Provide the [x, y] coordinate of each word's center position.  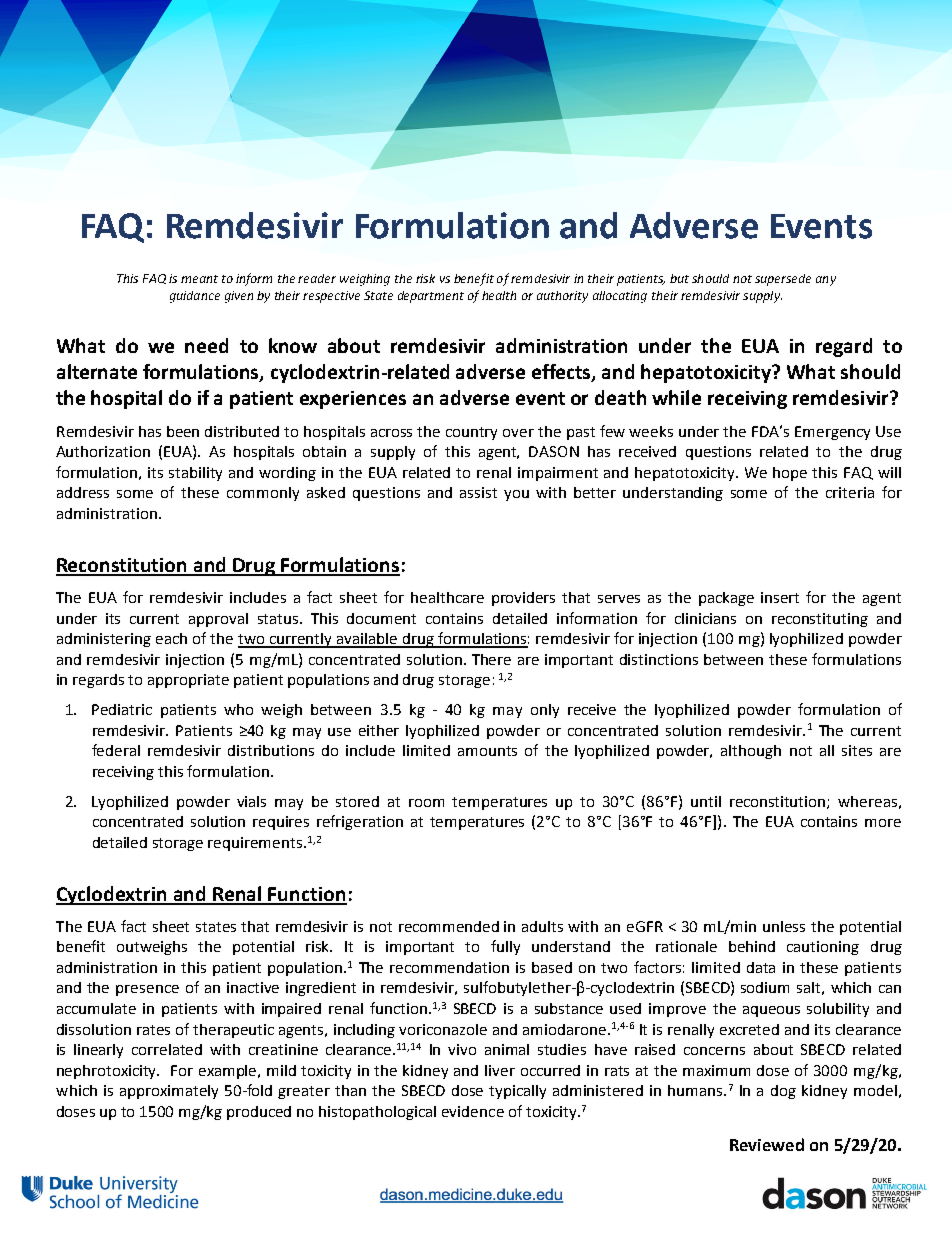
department [431, 297]
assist [478, 492]
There [491, 659]
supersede [783, 280]
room [426, 803]
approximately [169, 1092]
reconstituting [820, 620]
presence [147, 990]
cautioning [823, 948]
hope [790, 474]
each [171, 638]
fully [505, 947]
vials [251, 801]
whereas [867, 801]
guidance [195, 297]
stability [195, 474]
